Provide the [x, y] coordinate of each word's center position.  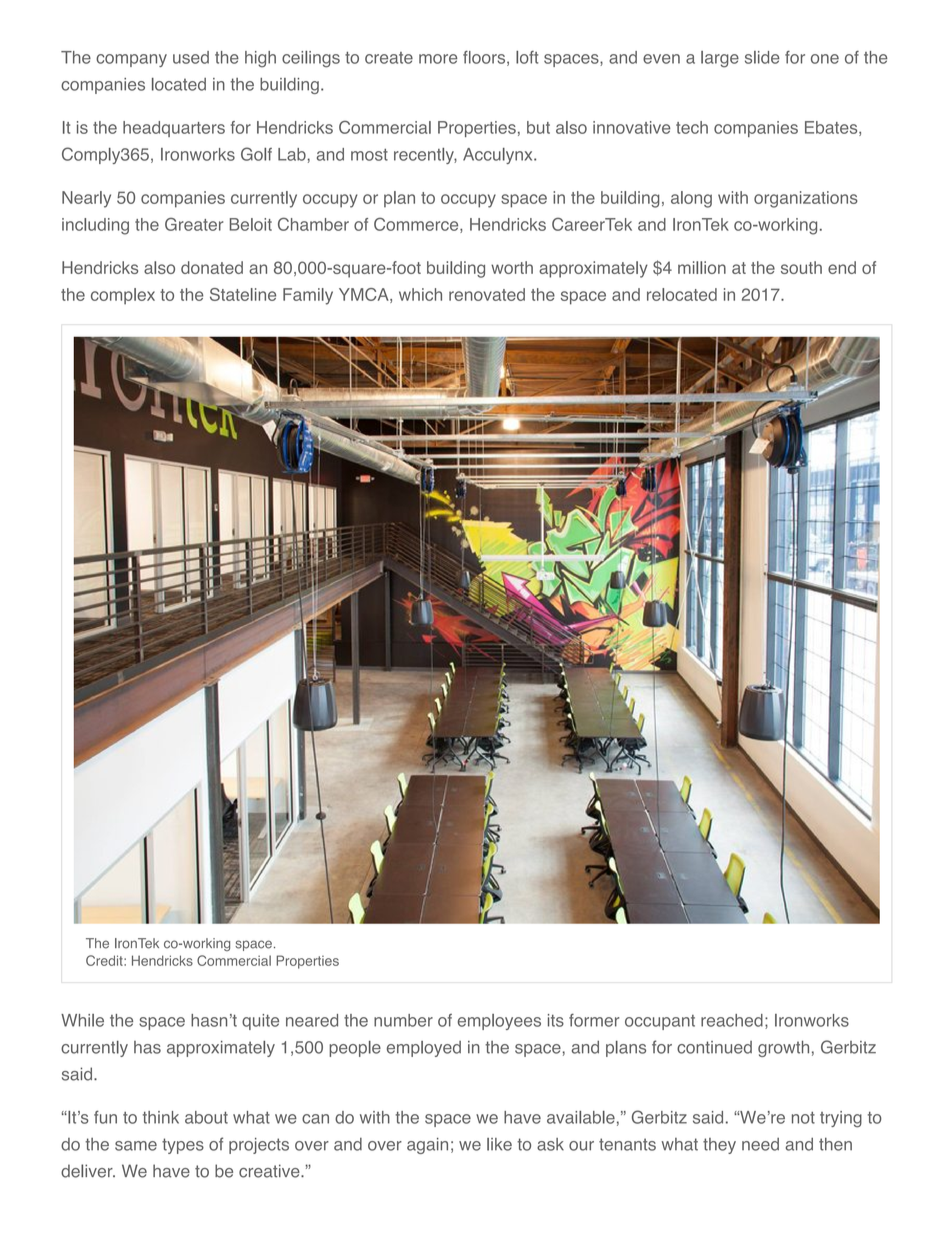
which [420, 294]
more [438, 59]
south [801, 267]
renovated [487, 294]
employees [499, 1022]
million [702, 267]
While [82, 1020]
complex [123, 296]
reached [732, 1020]
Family [308, 296]
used [191, 57]
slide [762, 57]
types [183, 1146]
